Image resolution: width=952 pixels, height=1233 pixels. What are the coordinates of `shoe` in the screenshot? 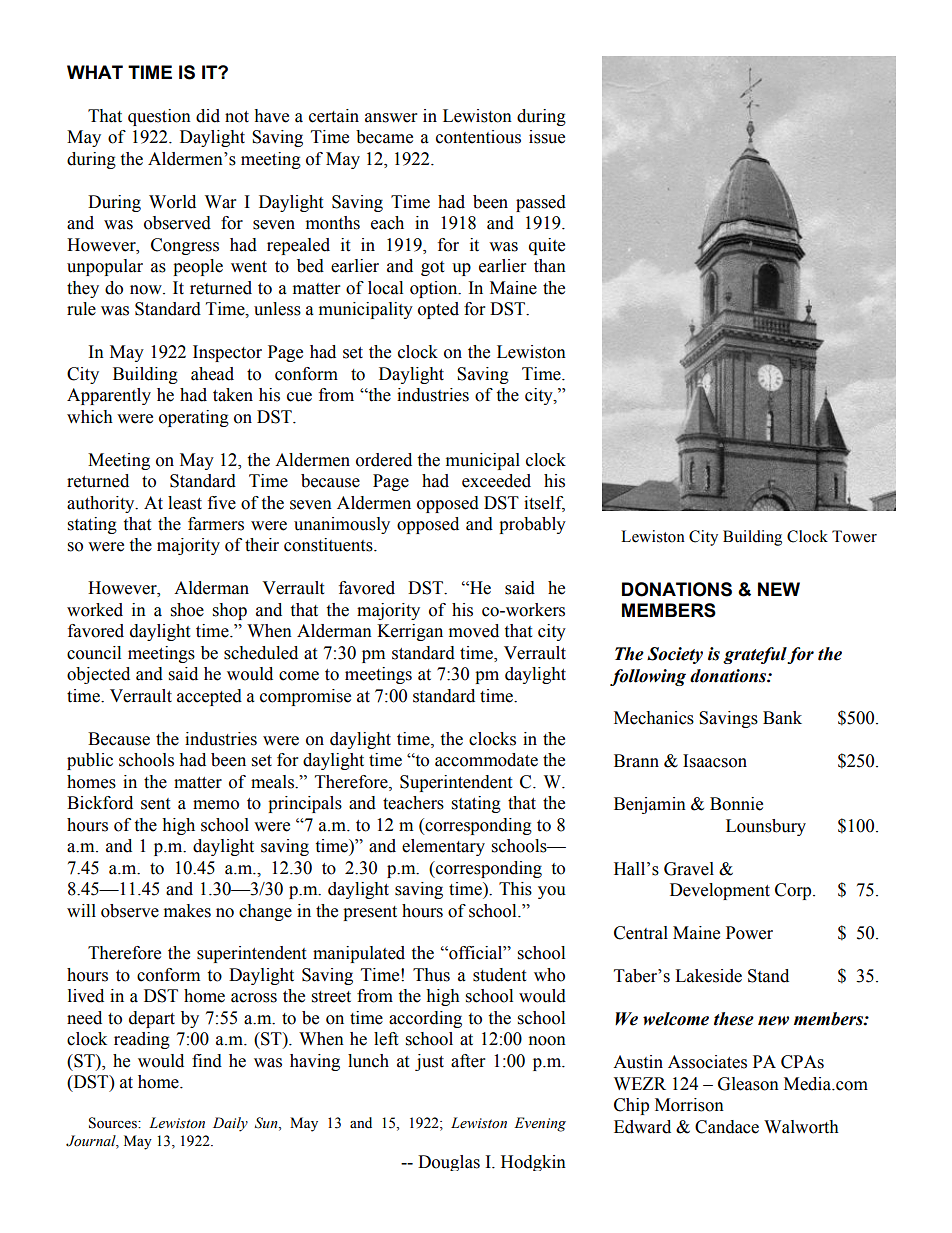 It's located at (187, 610).
